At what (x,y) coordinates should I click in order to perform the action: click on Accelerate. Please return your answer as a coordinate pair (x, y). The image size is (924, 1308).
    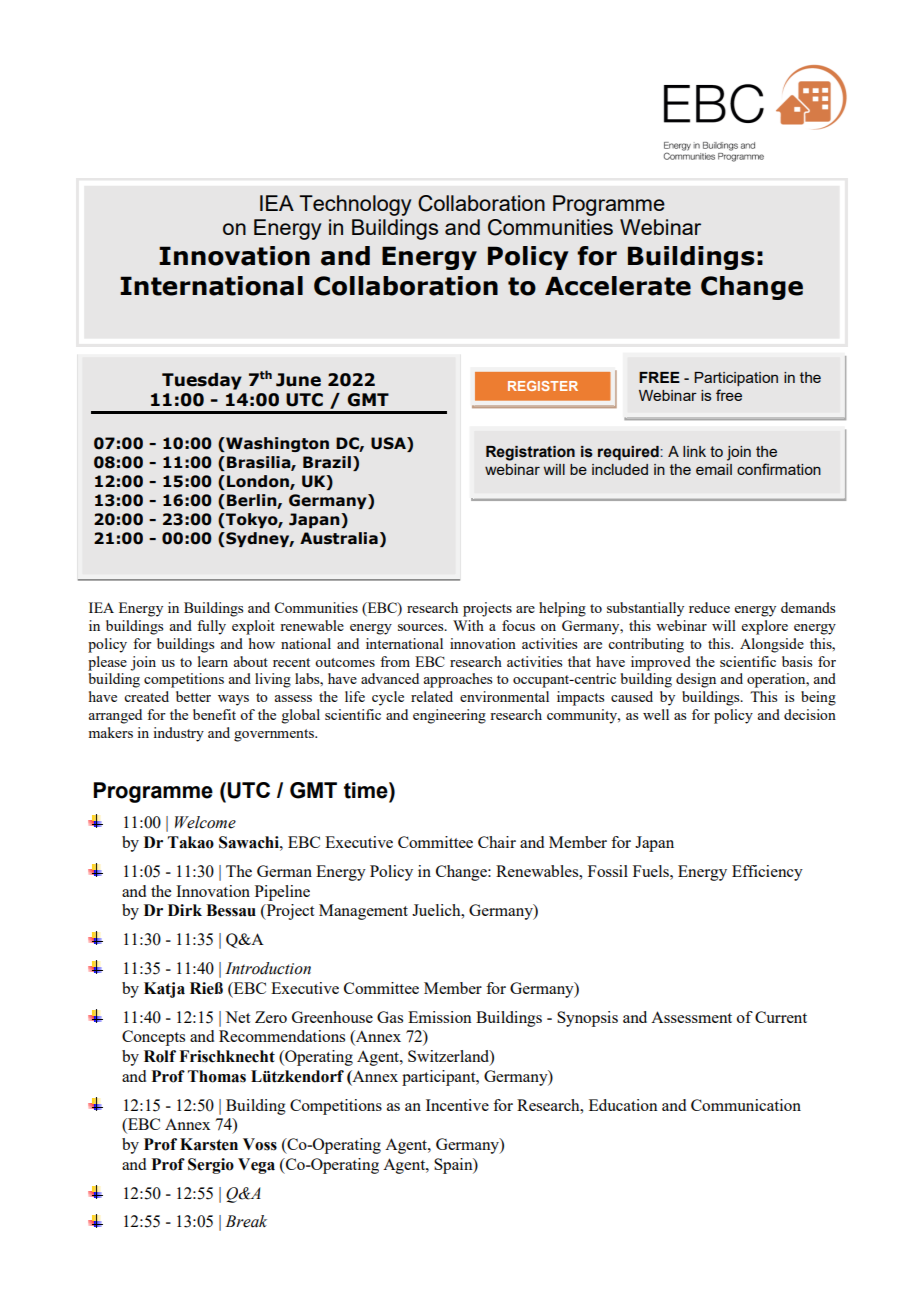
    Looking at the image, I should click on (618, 286).
